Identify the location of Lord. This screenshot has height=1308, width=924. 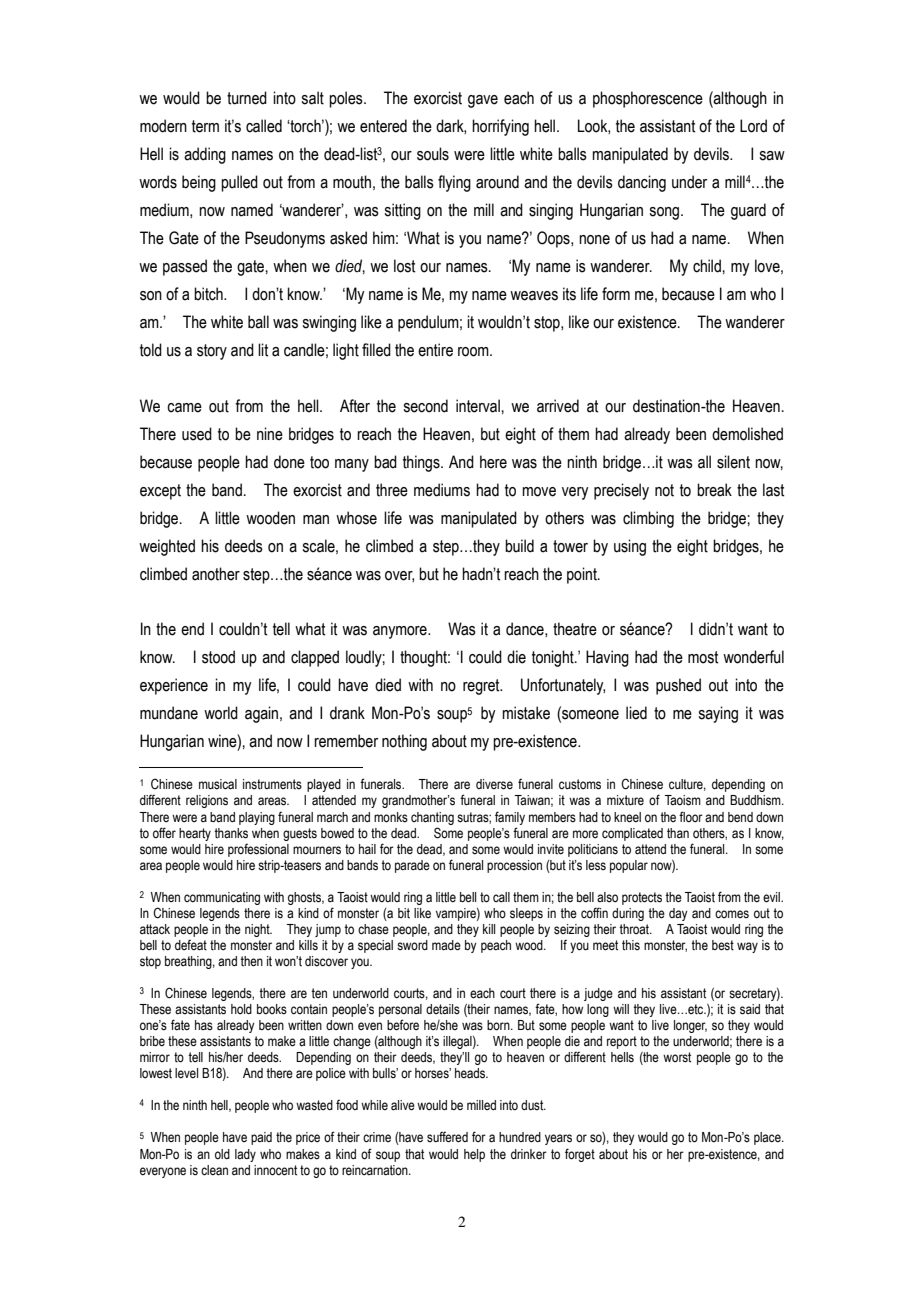
(753, 126).
